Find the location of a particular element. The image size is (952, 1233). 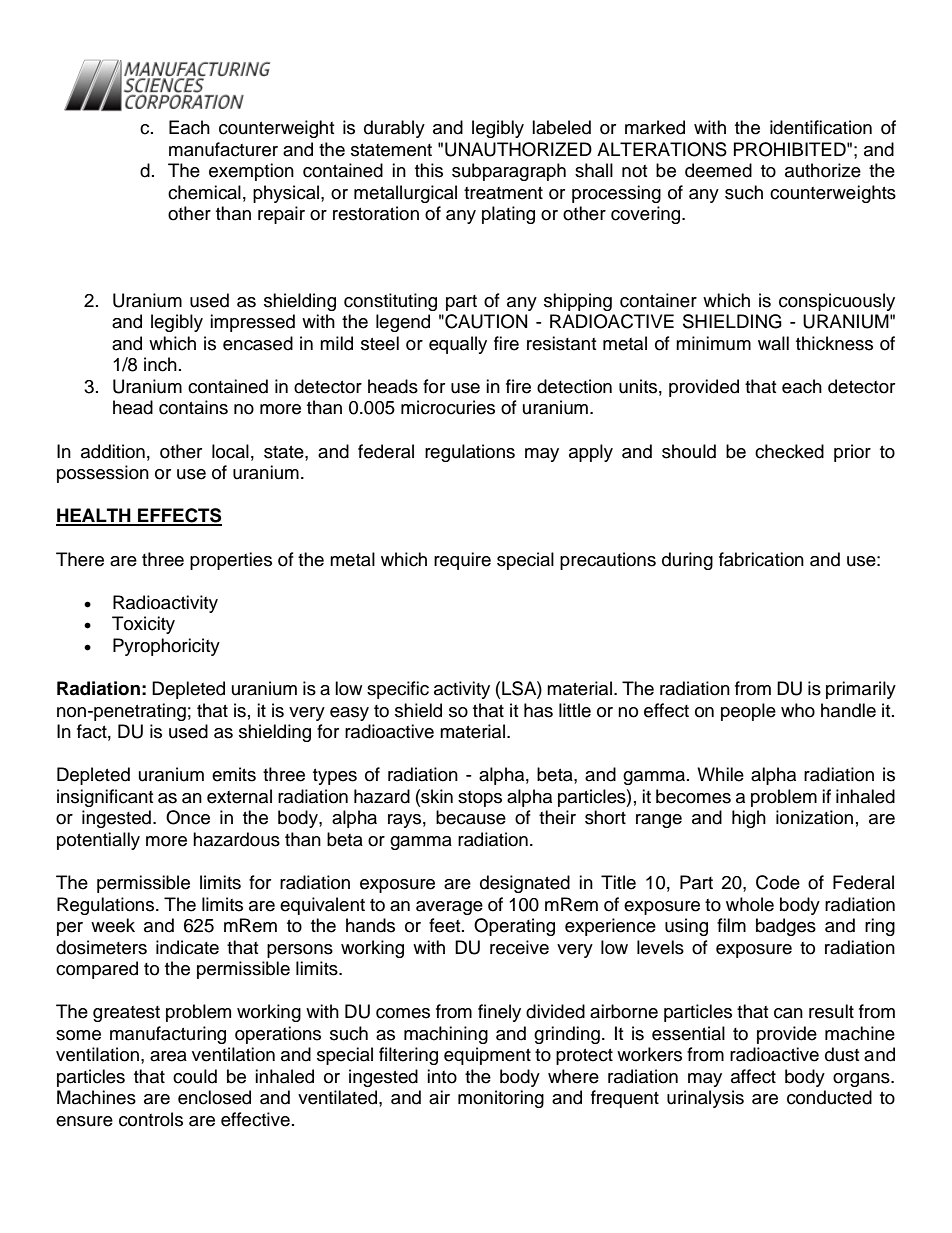

deemed is located at coordinates (718, 170).
